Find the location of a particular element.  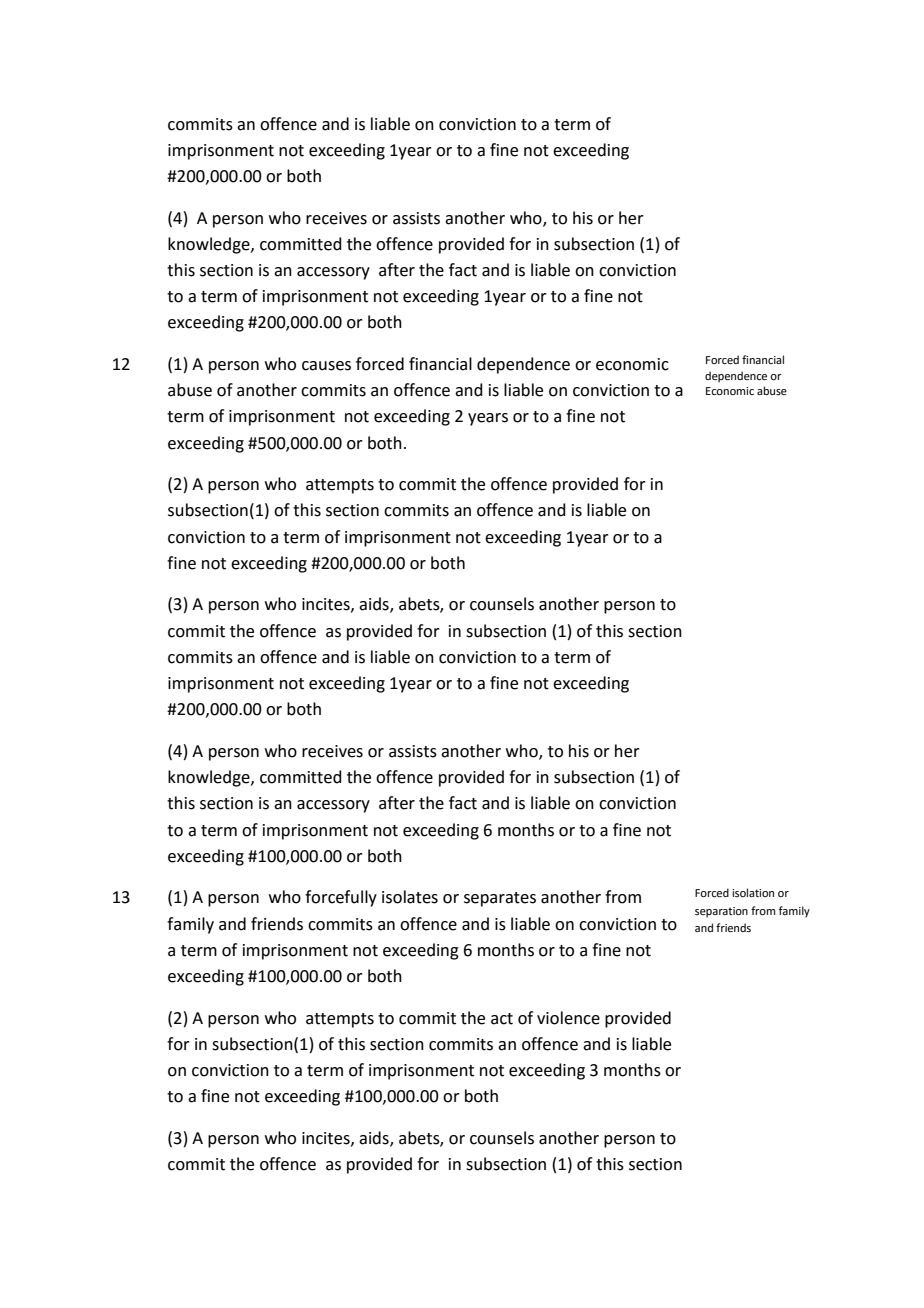

forcefully is located at coordinates (341, 898).
